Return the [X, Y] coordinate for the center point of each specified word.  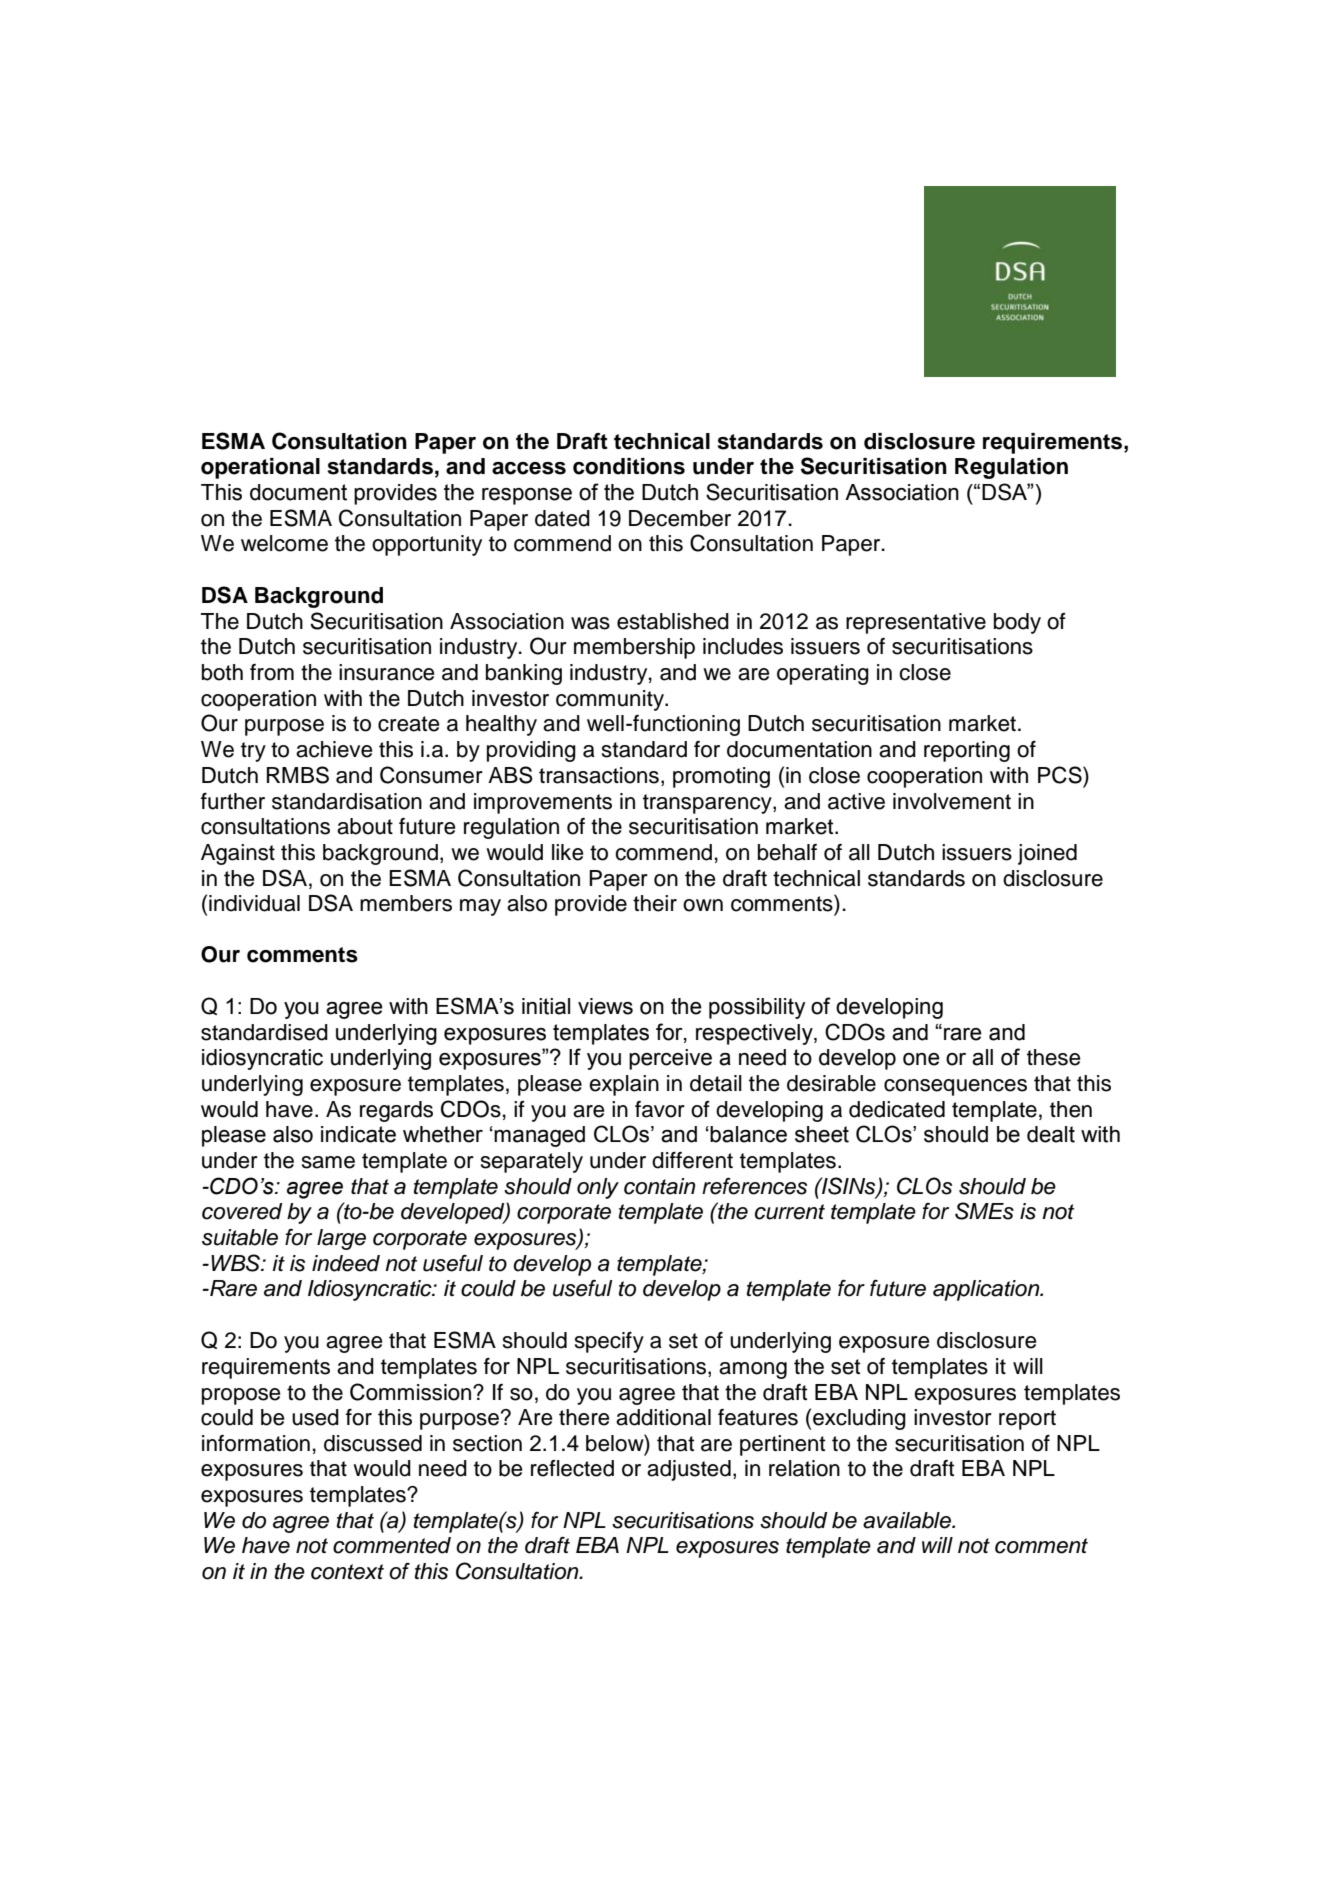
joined [1047, 854]
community [611, 700]
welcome [284, 543]
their [655, 903]
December [680, 518]
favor [660, 1109]
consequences [955, 1087]
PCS [1061, 775]
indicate [358, 1134]
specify [609, 1342]
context [347, 1572]
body [1017, 623]
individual [254, 903]
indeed [346, 1263]
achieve [334, 749]
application [987, 1290]
